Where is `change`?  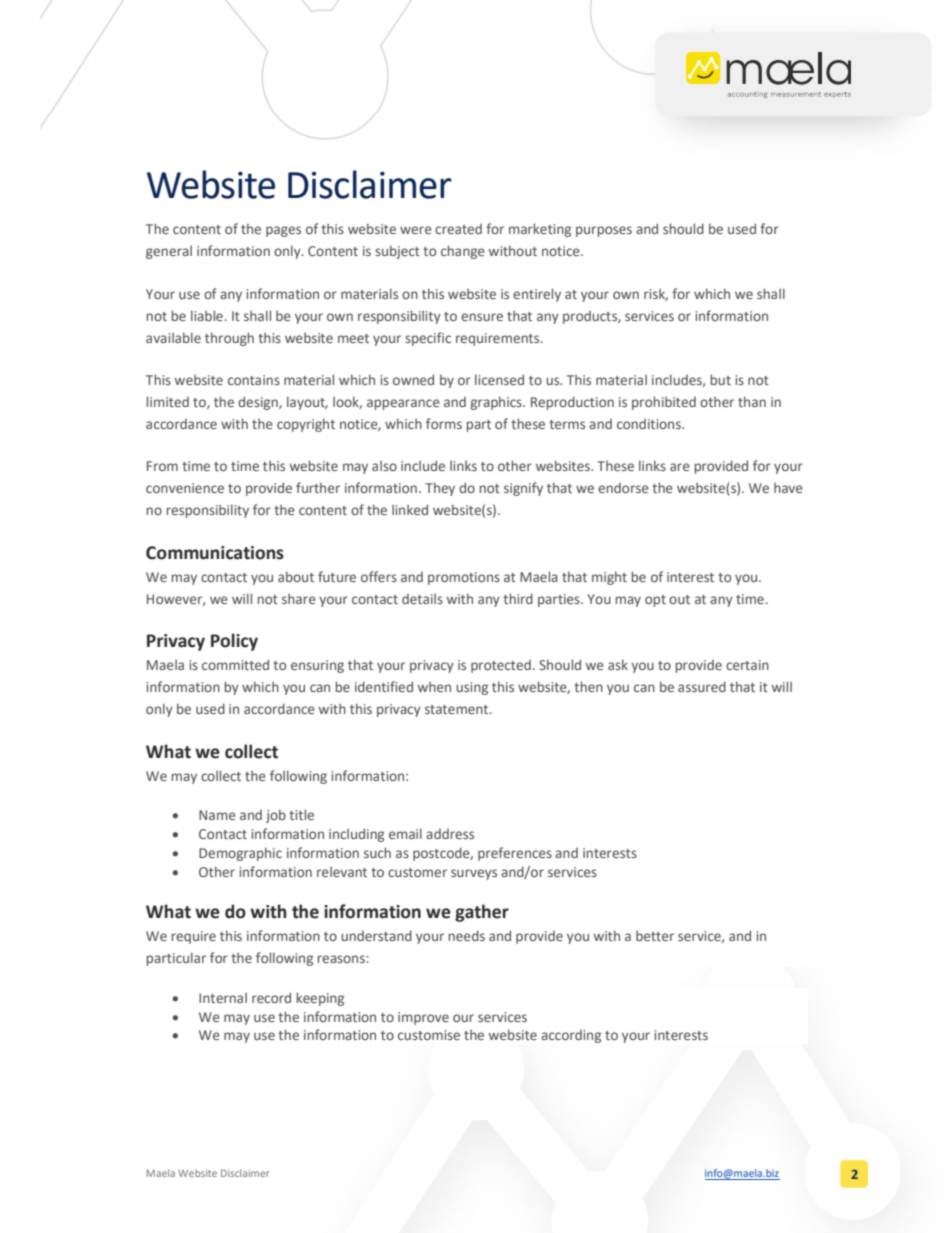
change is located at coordinates (463, 252).
